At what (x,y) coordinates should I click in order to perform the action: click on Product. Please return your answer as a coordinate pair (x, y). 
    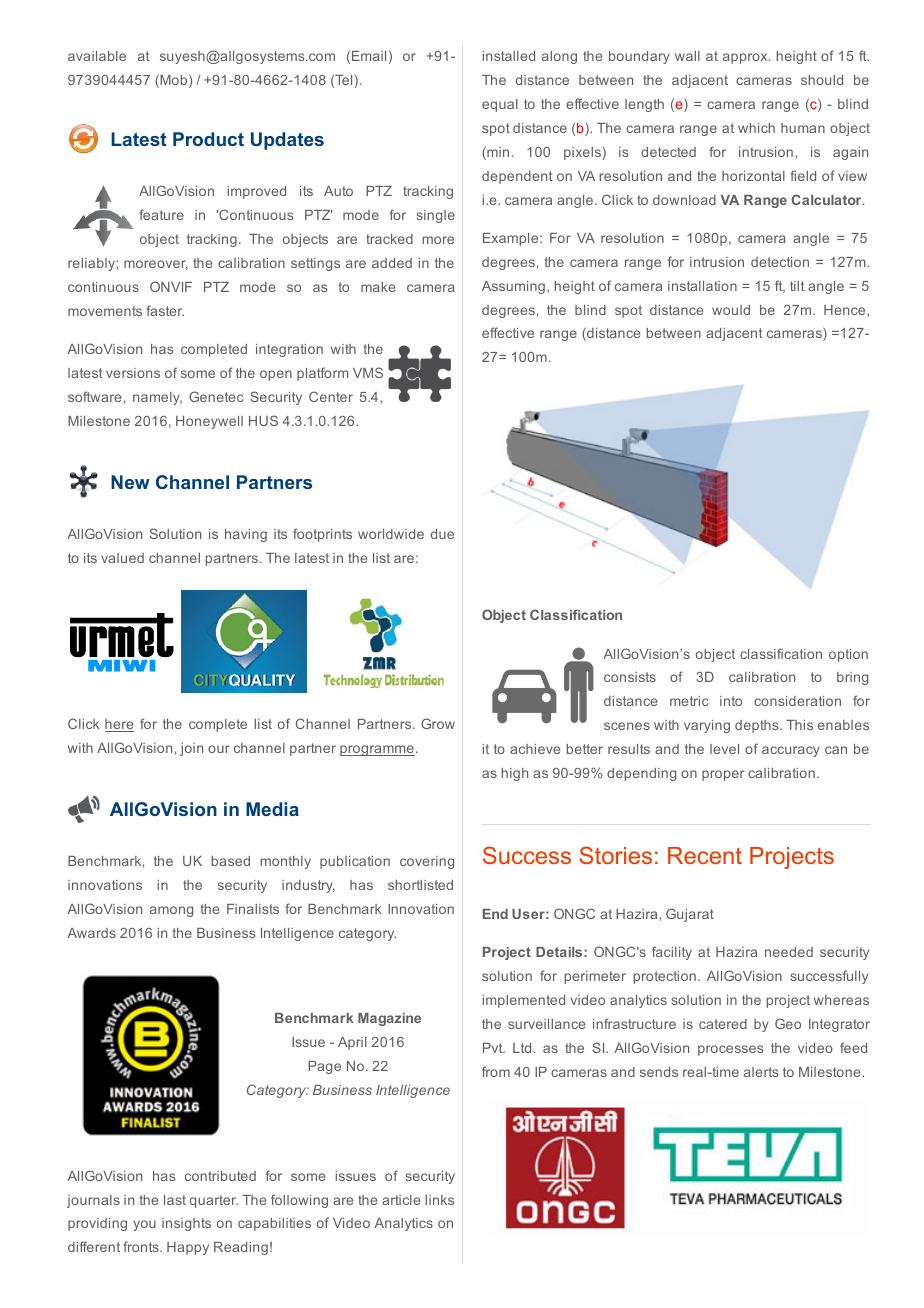
    Looking at the image, I should click on (208, 139).
